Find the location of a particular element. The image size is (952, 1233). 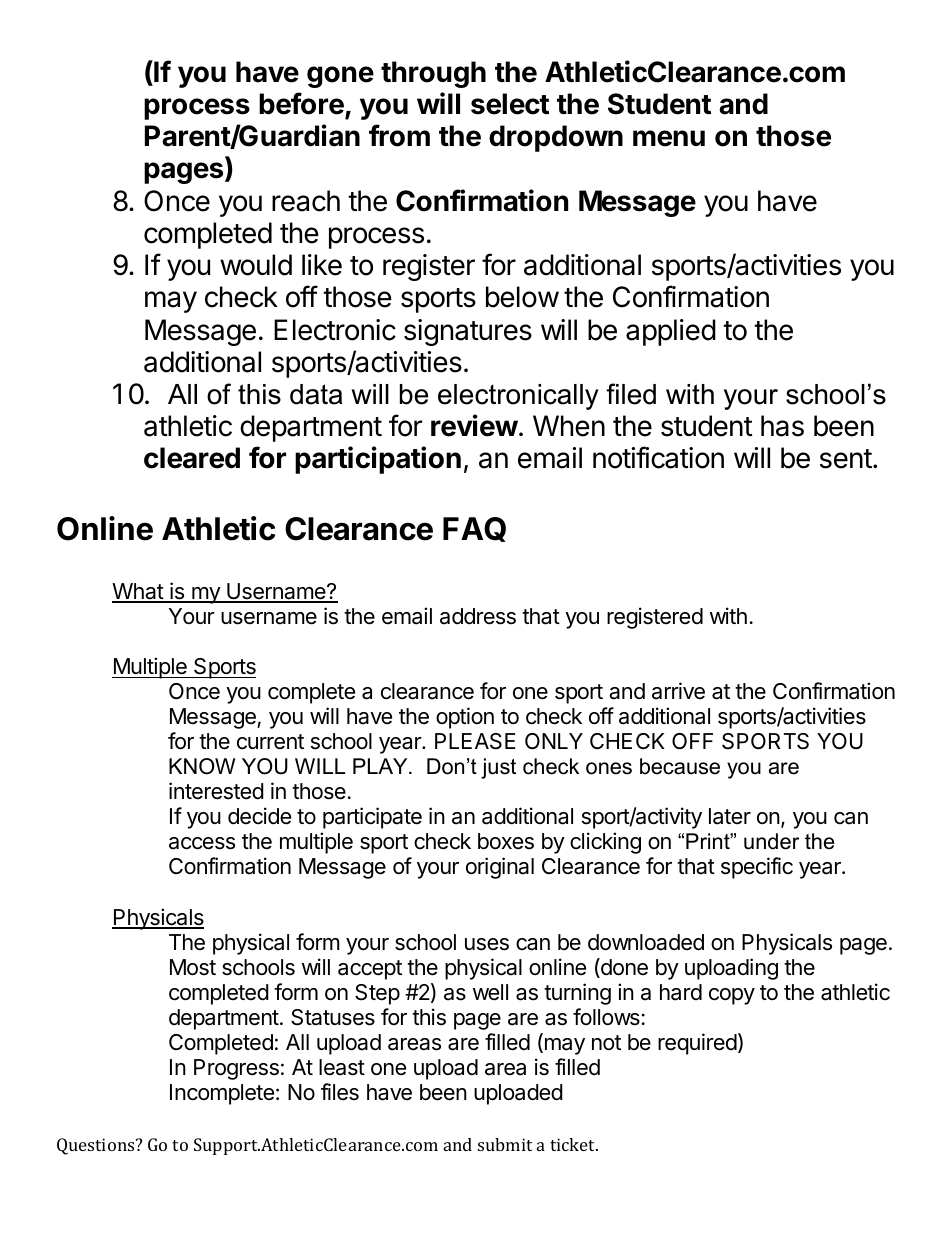

arrive is located at coordinates (678, 691).
